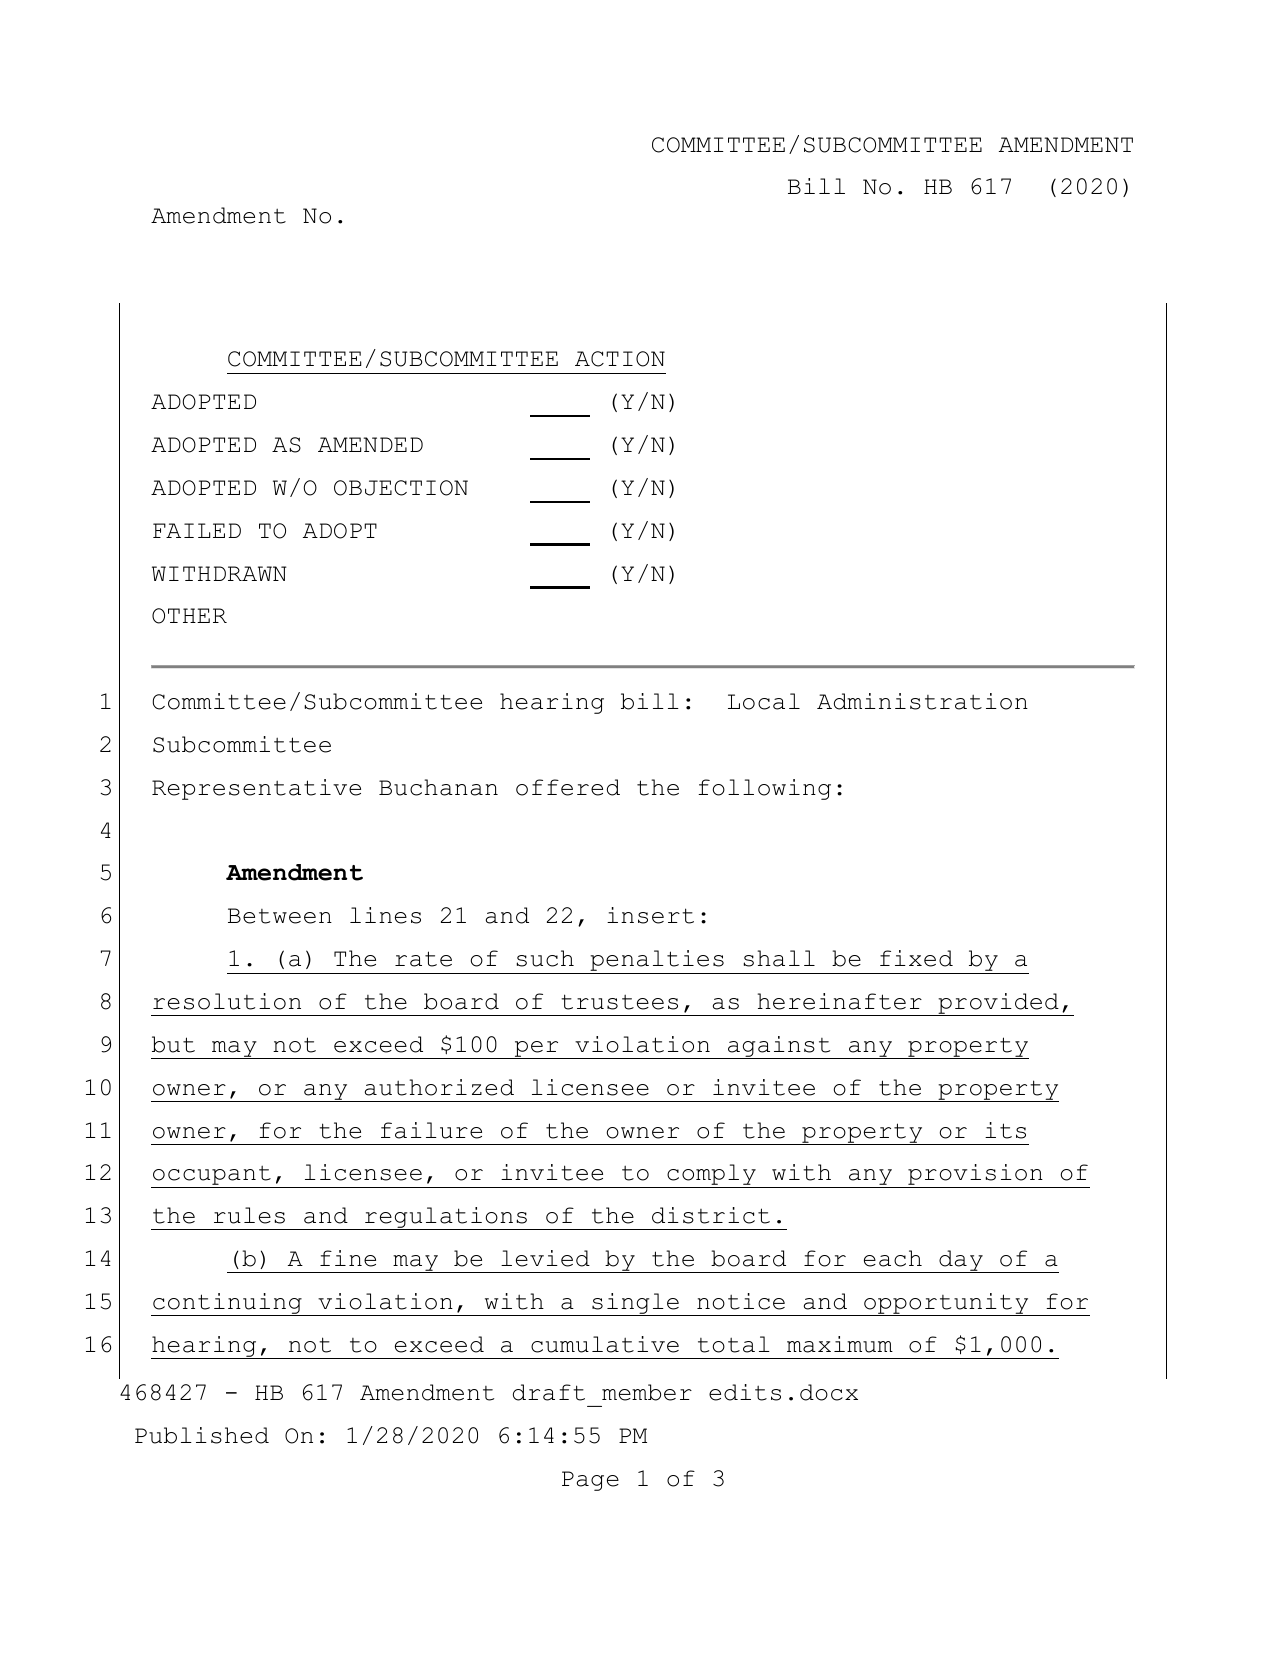  I want to click on fixed, so click(916, 958).
